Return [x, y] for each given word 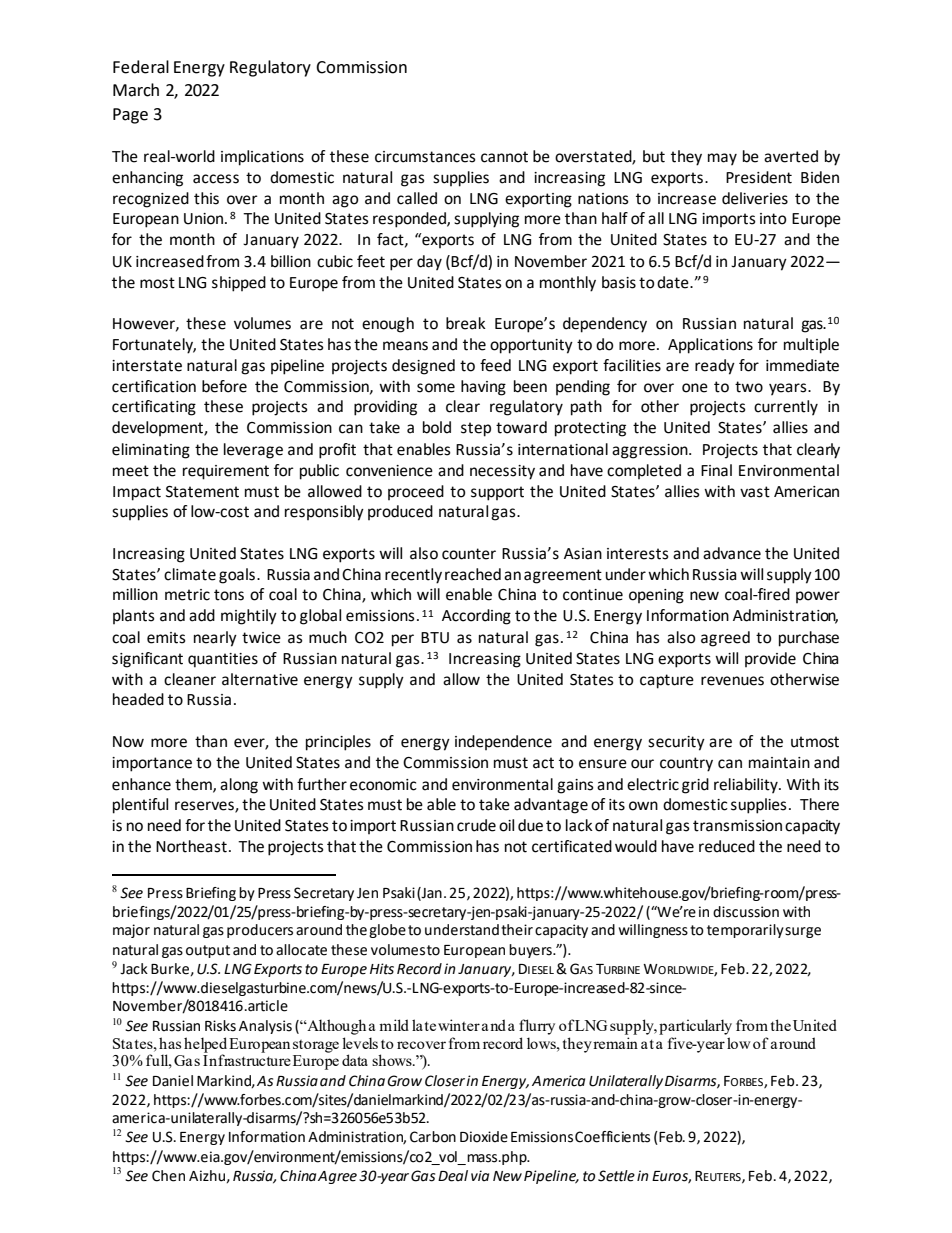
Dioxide [484, 1137]
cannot [504, 157]
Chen [168, 1176]
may [722, 159]
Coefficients [612, 1137]
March [136, 90]
